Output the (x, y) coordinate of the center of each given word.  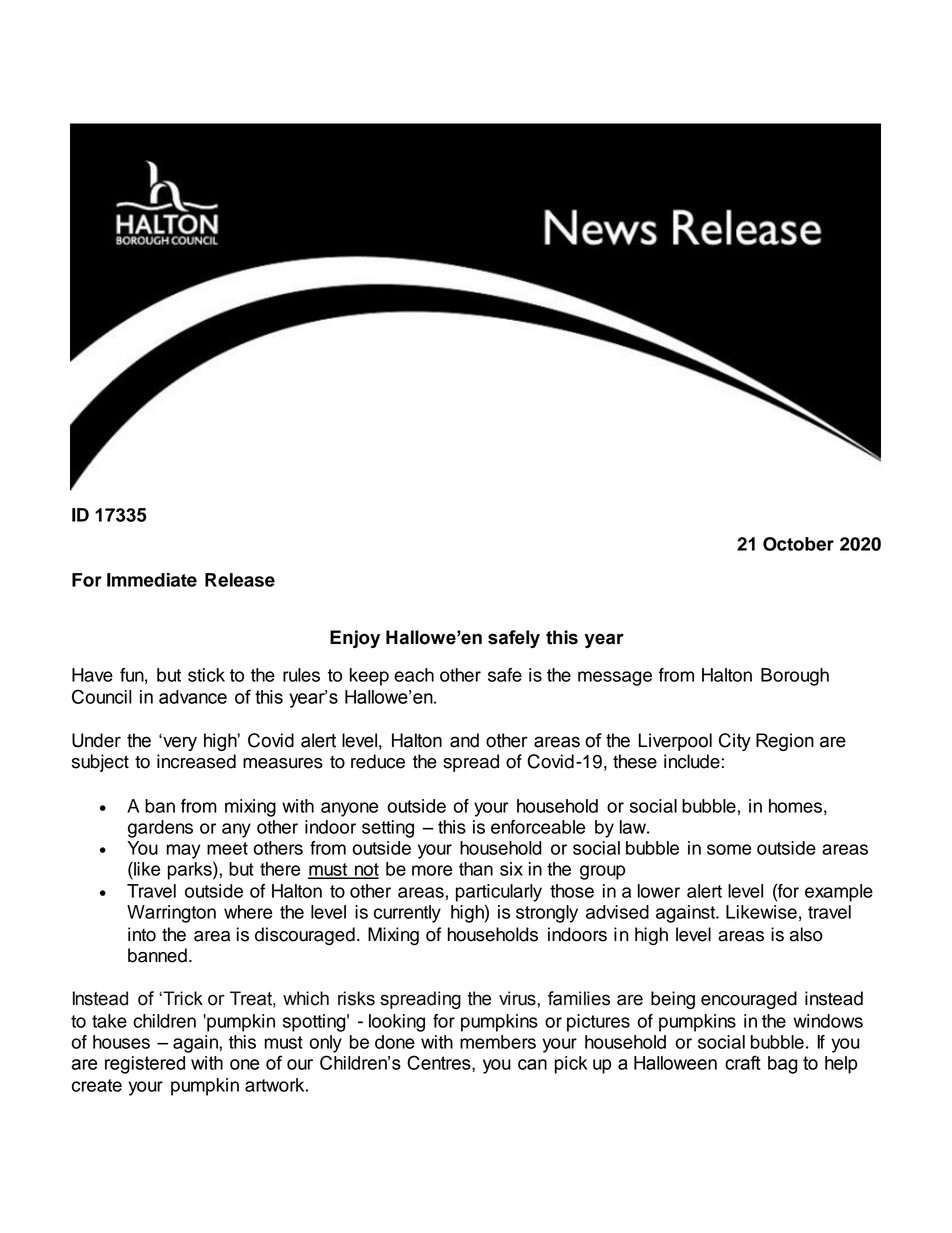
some (729, 849)
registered (145, 1065)
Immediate (152, 580)
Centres (440, 1063)
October (798, 544)
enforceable (538, 827)
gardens (160, 829)
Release (240, 580)
